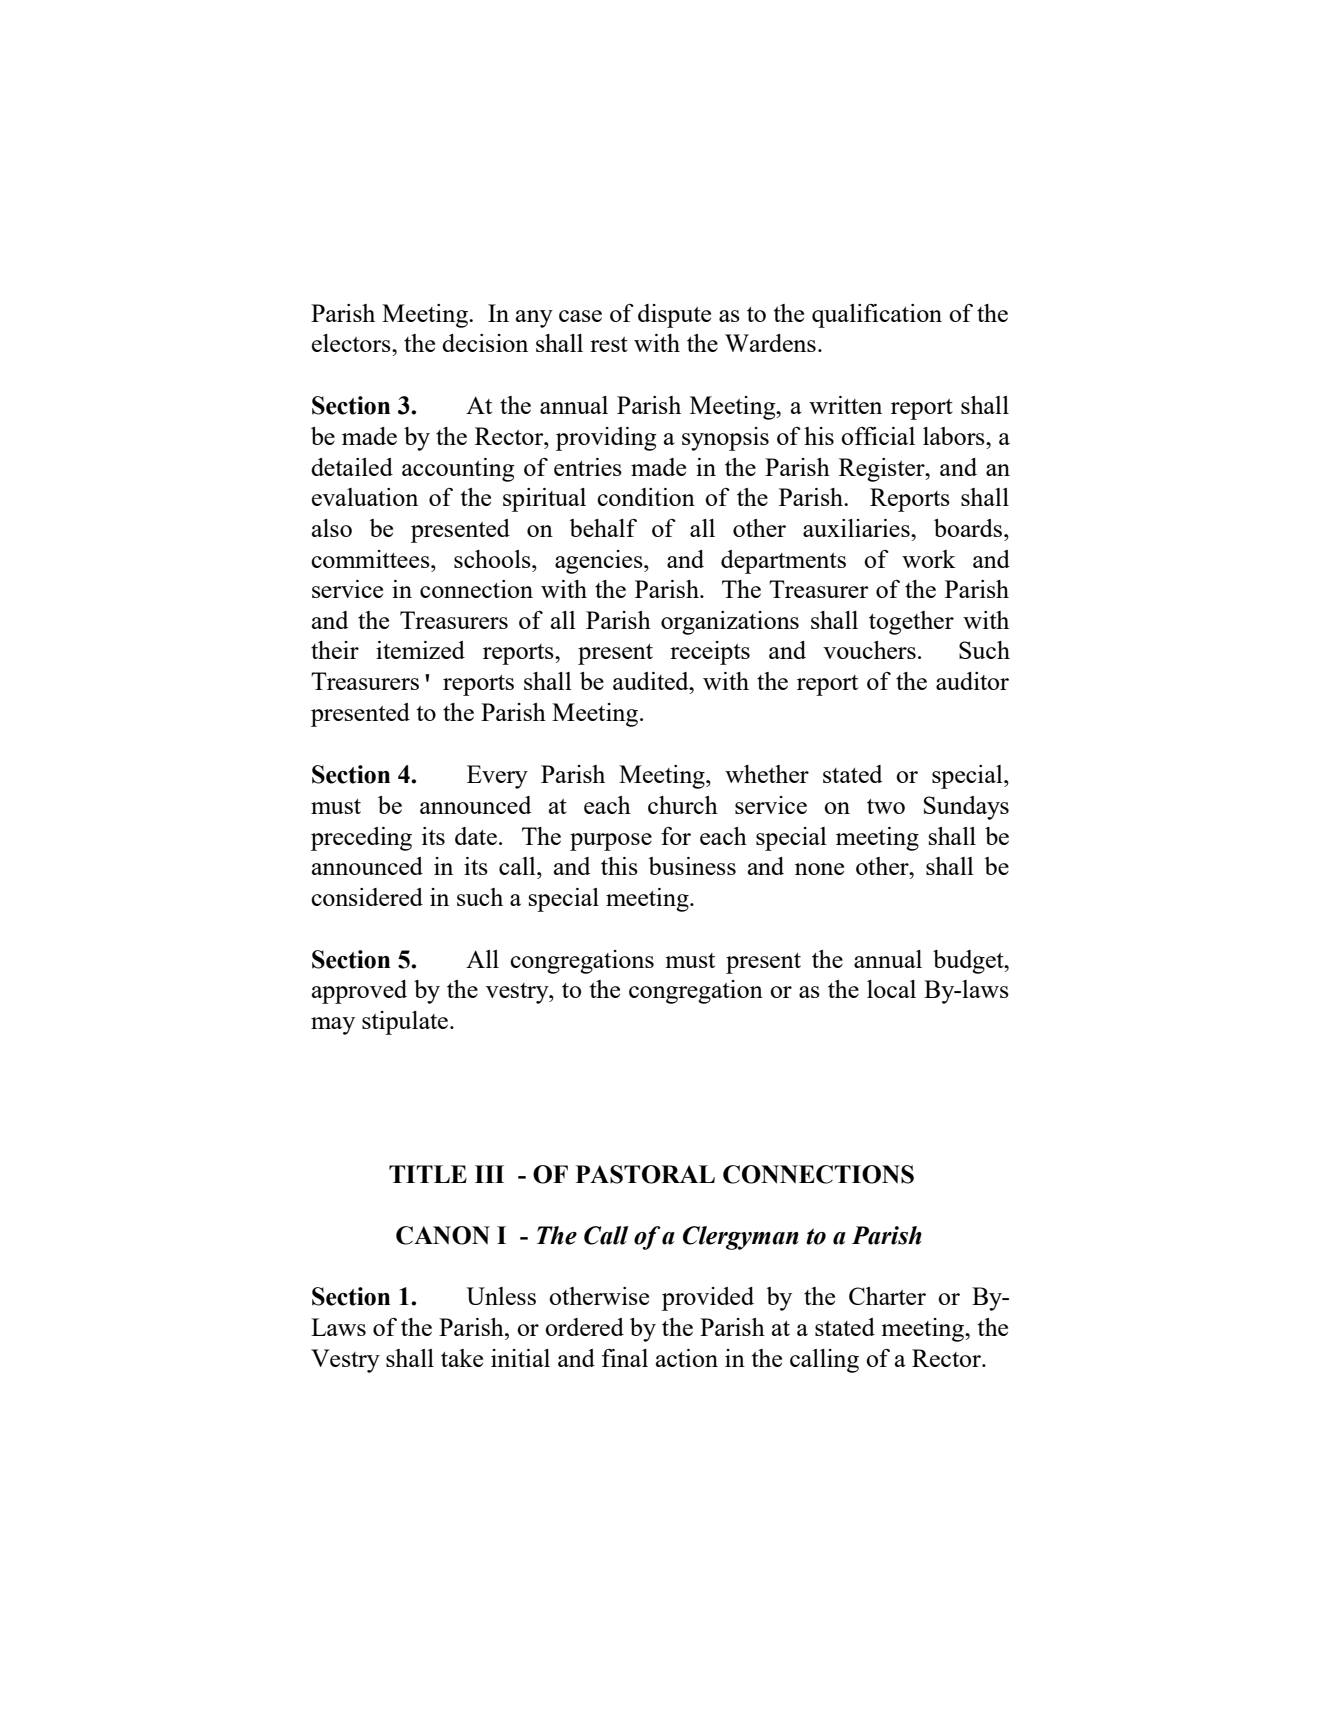  I want to click on electors, so click(352, 343).
